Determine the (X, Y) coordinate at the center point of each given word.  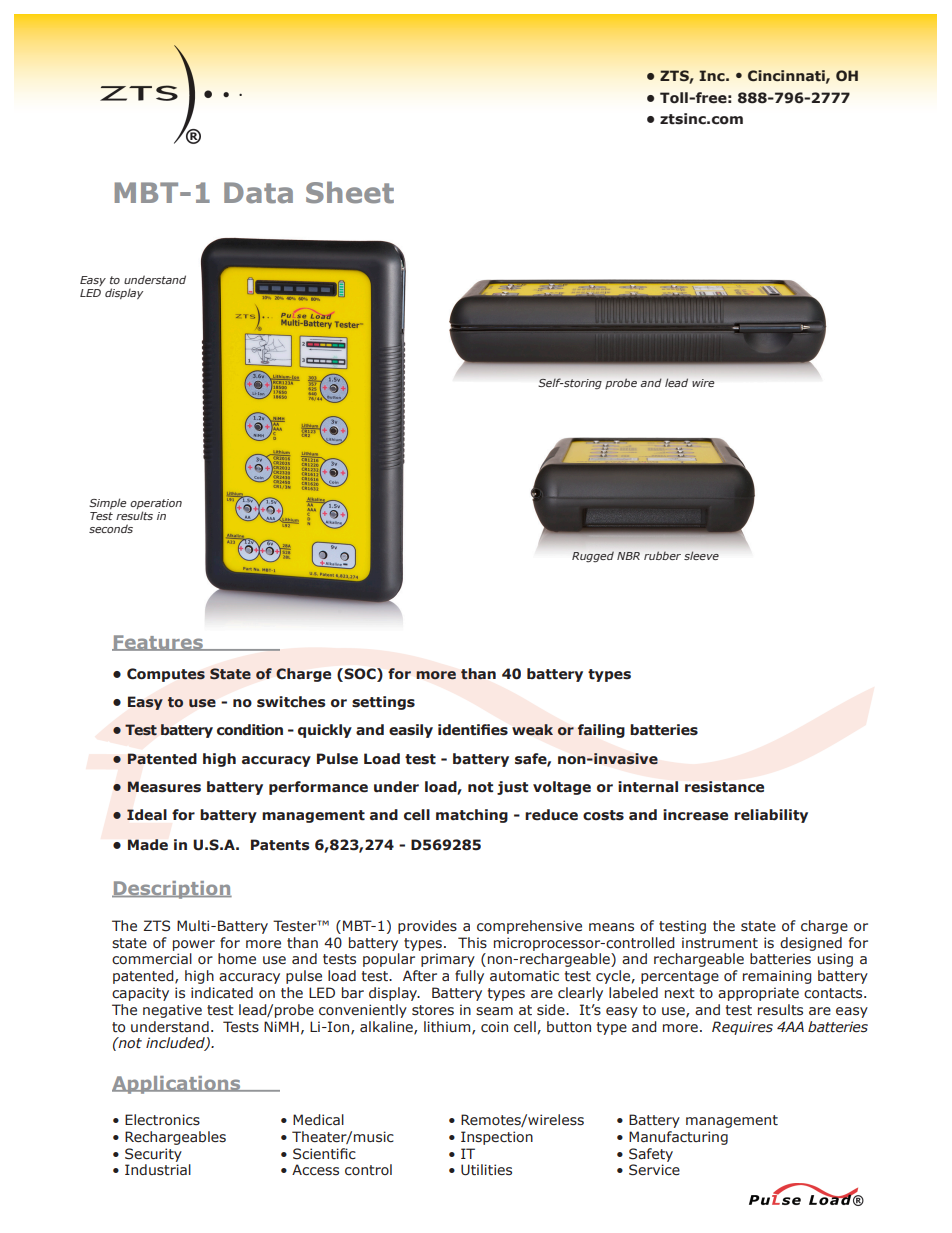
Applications (177, 1085)
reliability (771, 816)
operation (156, 505)
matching (472, 816)
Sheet (350, 192)
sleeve (701, 555)
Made (148, 845)
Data (258, 193)
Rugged (593, 556)
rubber (662, 555)
